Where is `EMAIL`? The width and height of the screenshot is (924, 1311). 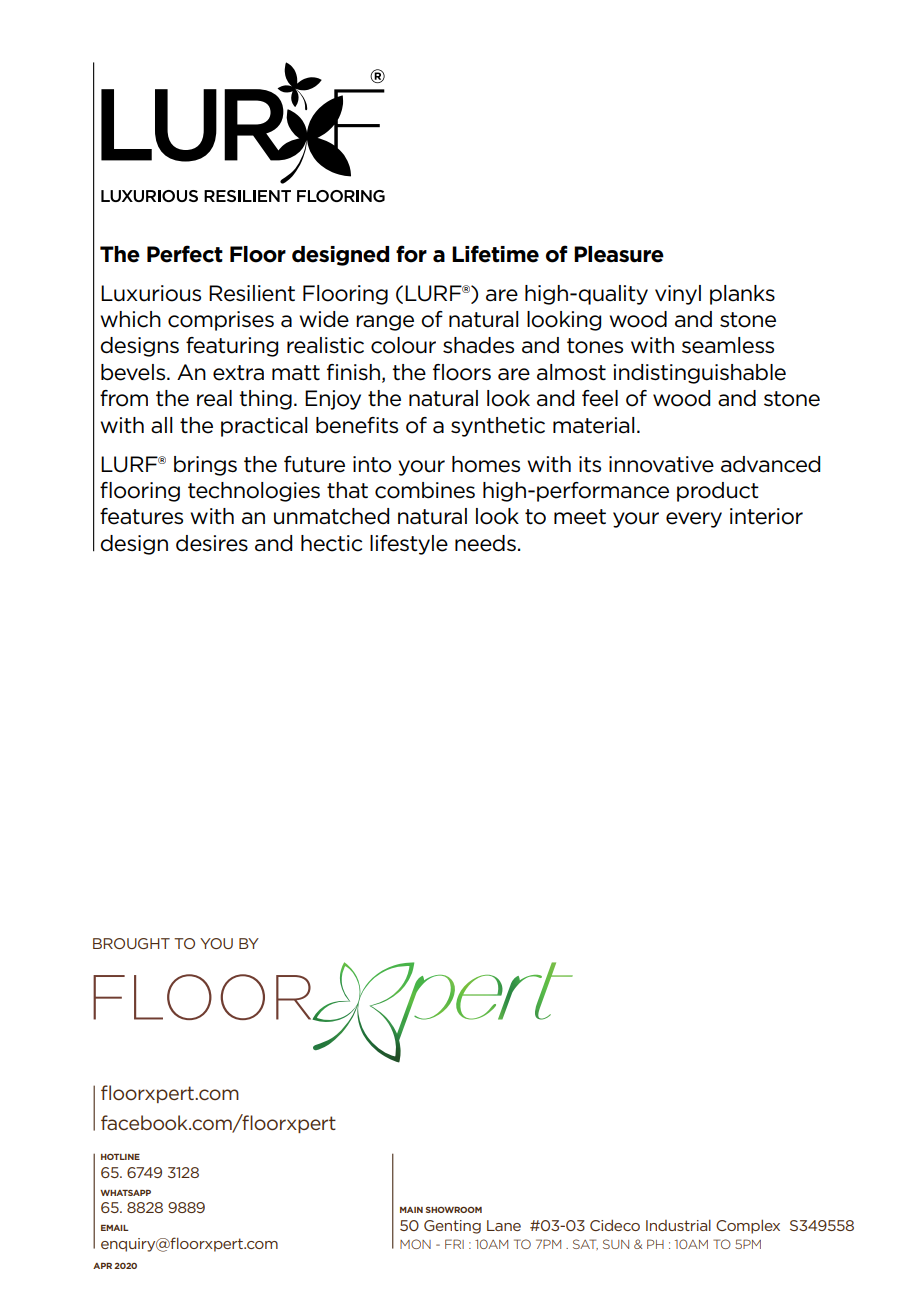
EMAIL is located at coordinates (115, 1228).
